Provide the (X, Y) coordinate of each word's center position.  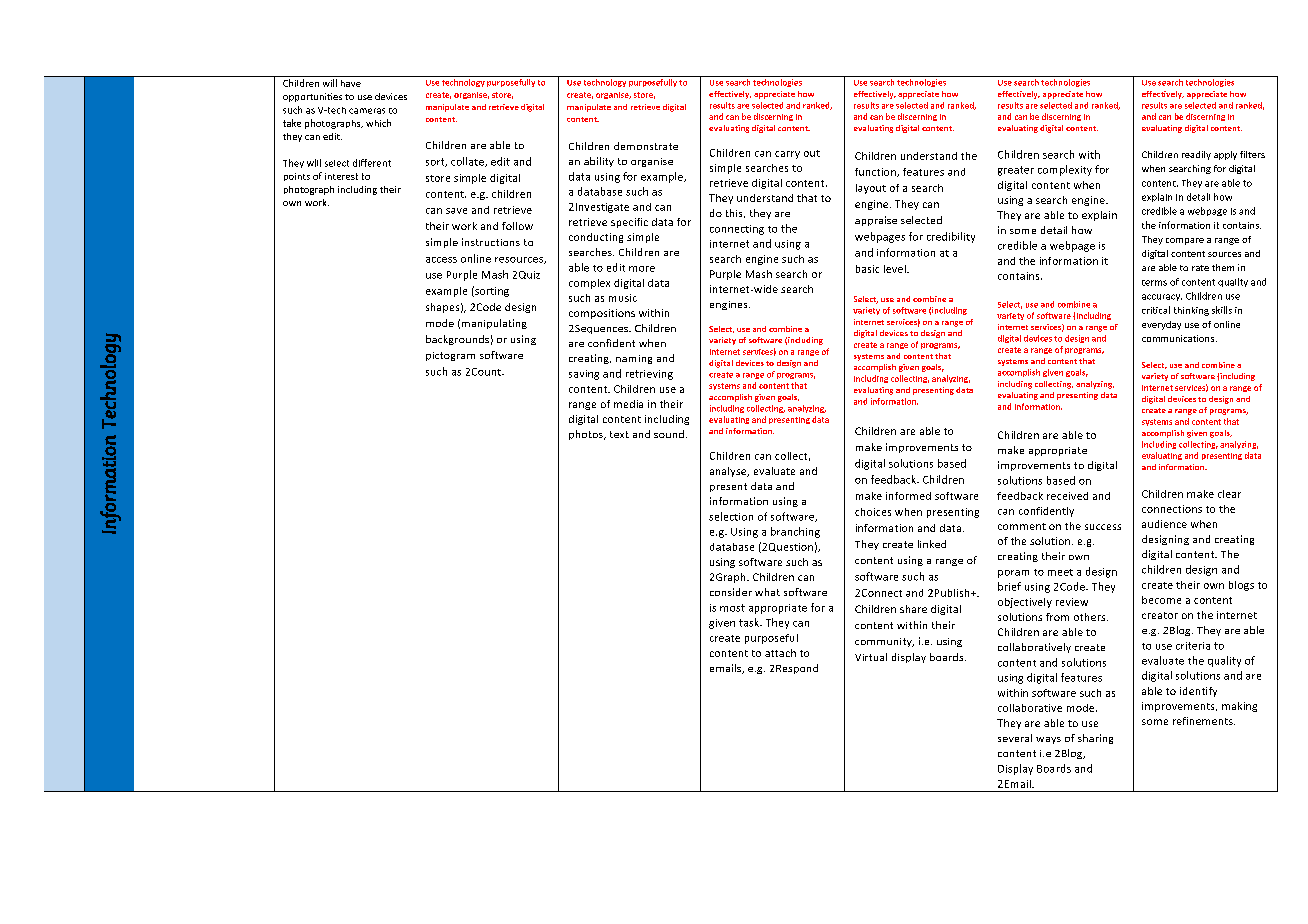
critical (1156, 310)
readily (1196, 155)
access (441, 260)
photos (587, 435)
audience (1164, 524)
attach (780, 653)
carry (787, 155)
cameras (367, 111)
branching (795, 532)
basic (867, 269)
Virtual (871, 657)
